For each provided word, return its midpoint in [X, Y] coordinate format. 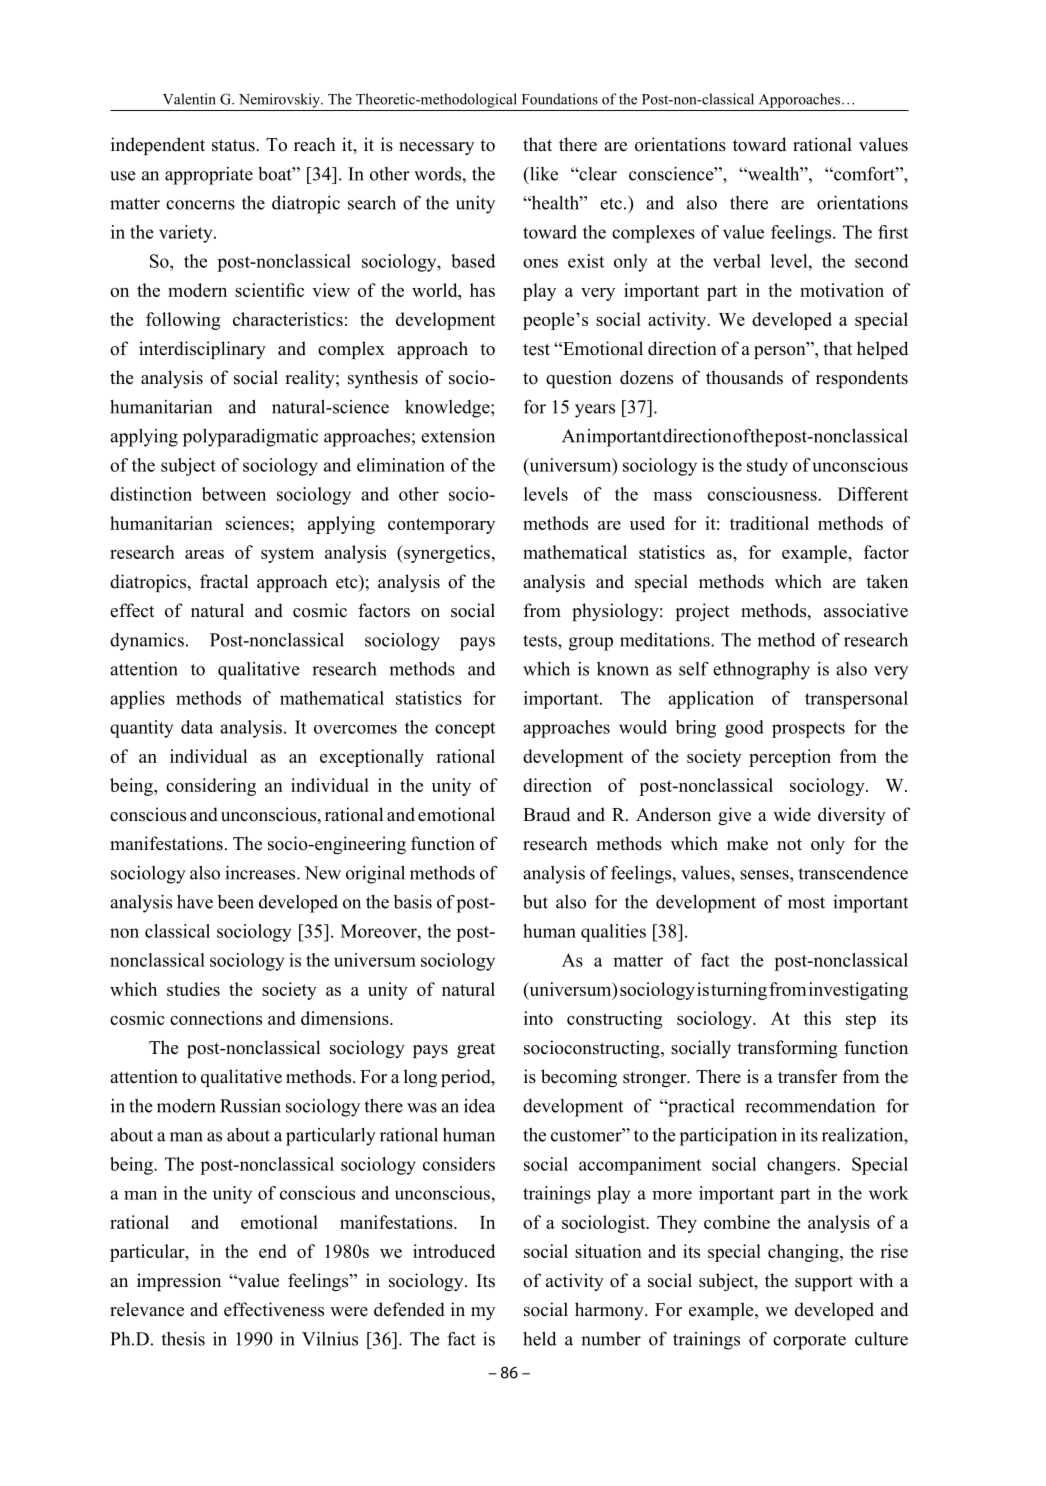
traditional [769, 523]
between [234, 494]
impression [179, 1282]
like [543, 174]
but [535, 902]
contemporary [441, 526]
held [539, 1339]
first [893, 232]
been [236, 902]
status [234, 145]
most [806, 903]
